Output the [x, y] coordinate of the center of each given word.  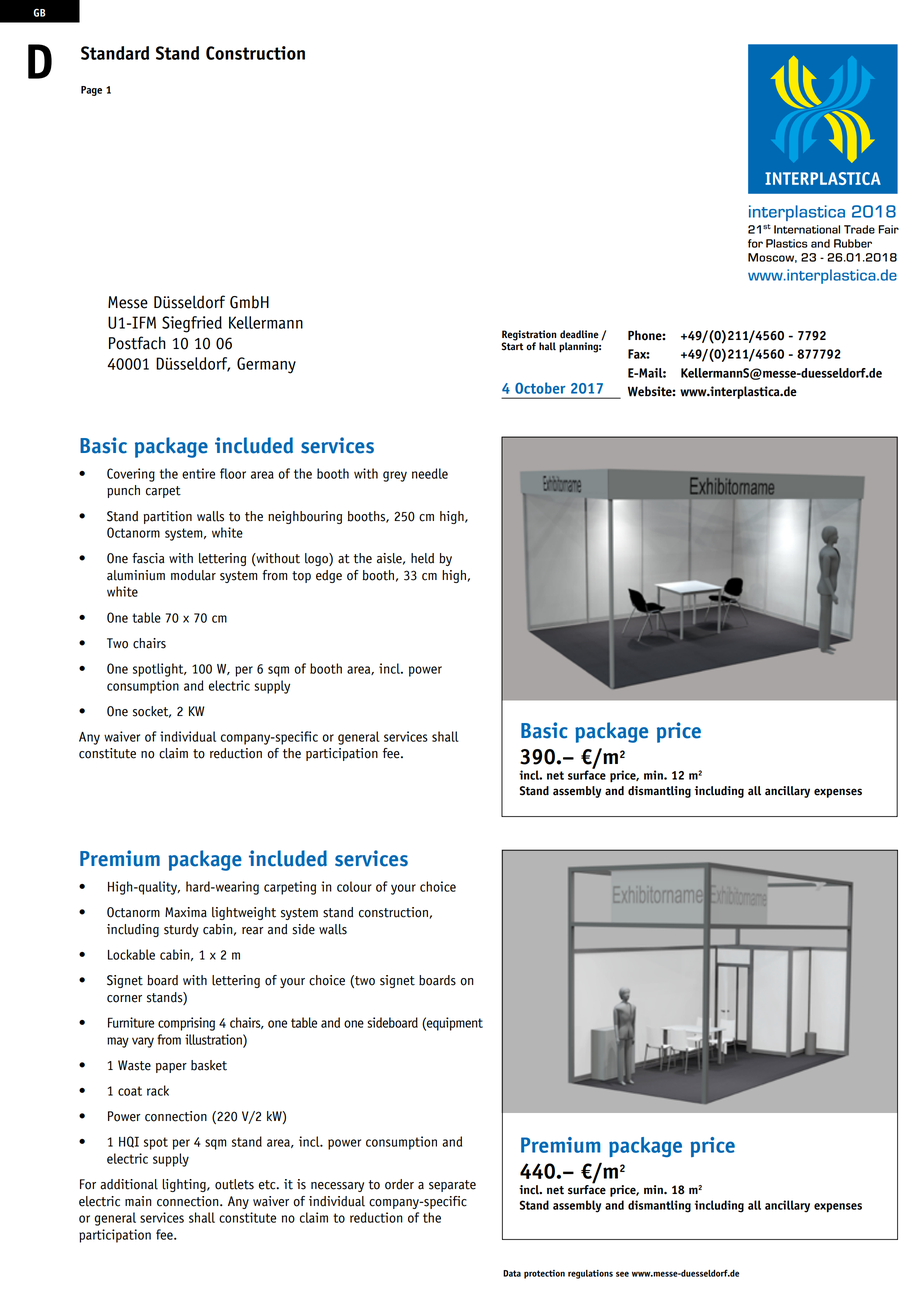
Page [91, 91]
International [807, 229]
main [138, 1201]
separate [452, 1186]
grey [395, 476]
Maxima [186, 912]
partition [167, 517]
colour [354, 886]
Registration [529, 336]
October [540, 388]
